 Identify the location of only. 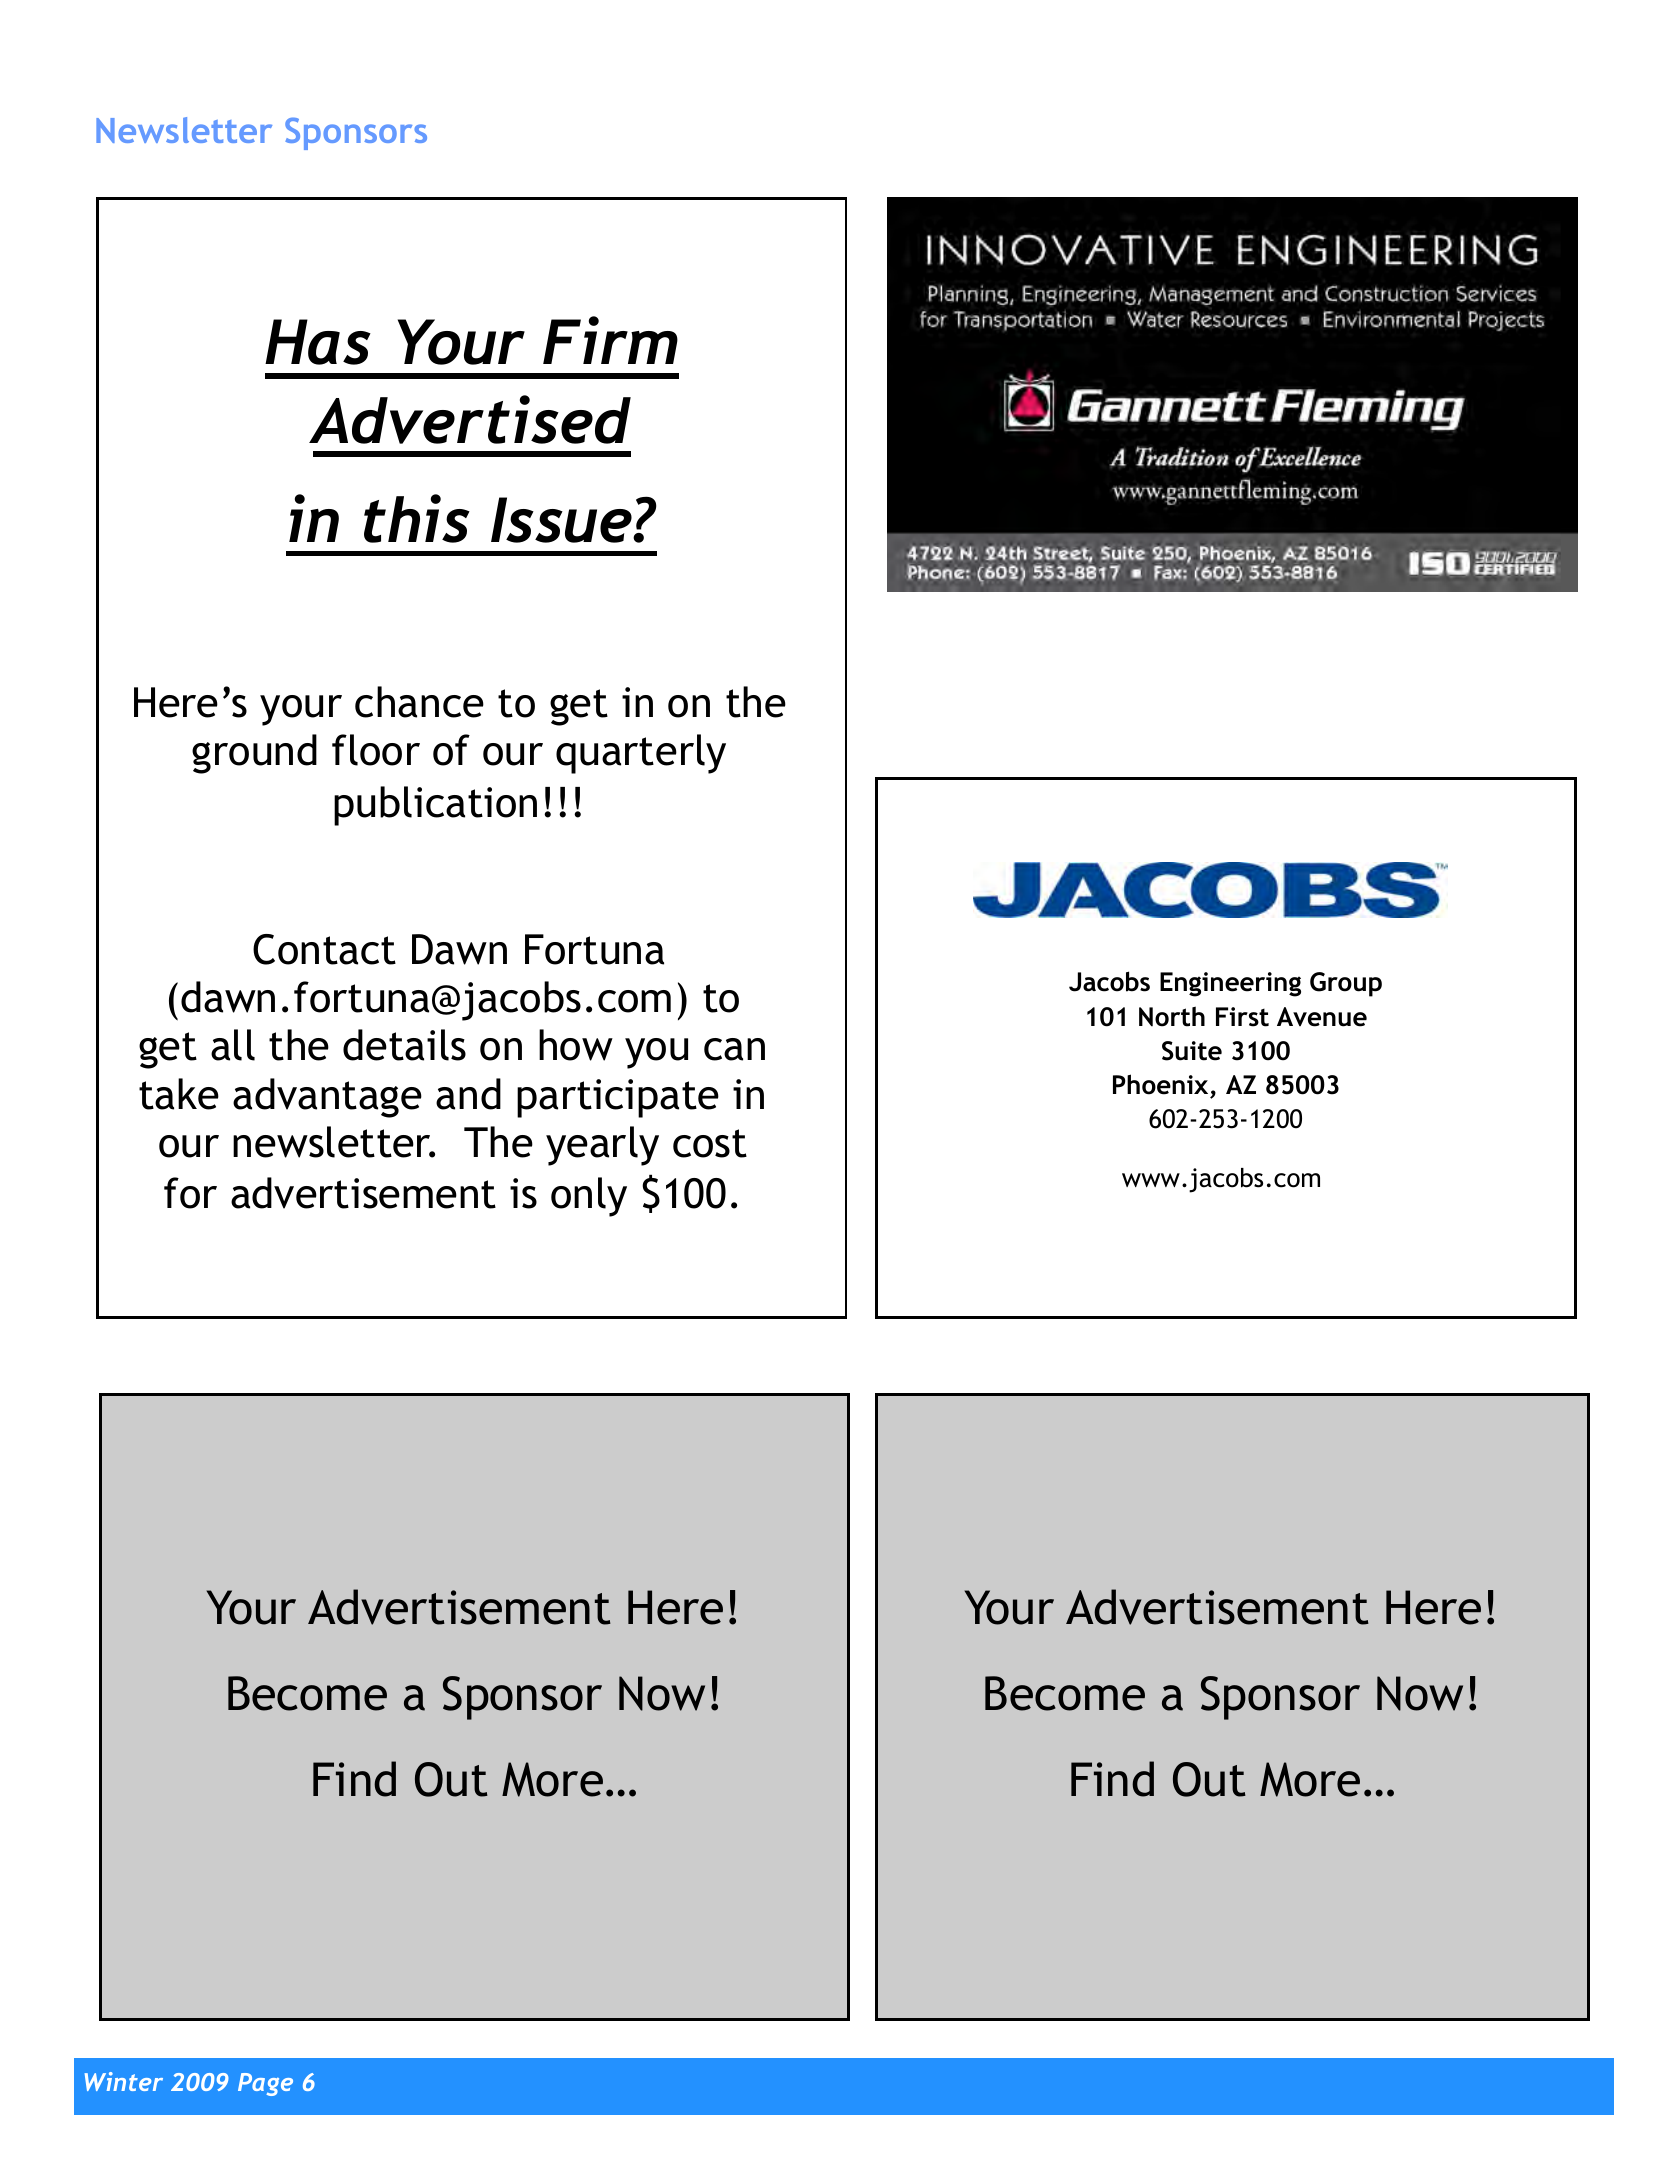
(589, 1197).
